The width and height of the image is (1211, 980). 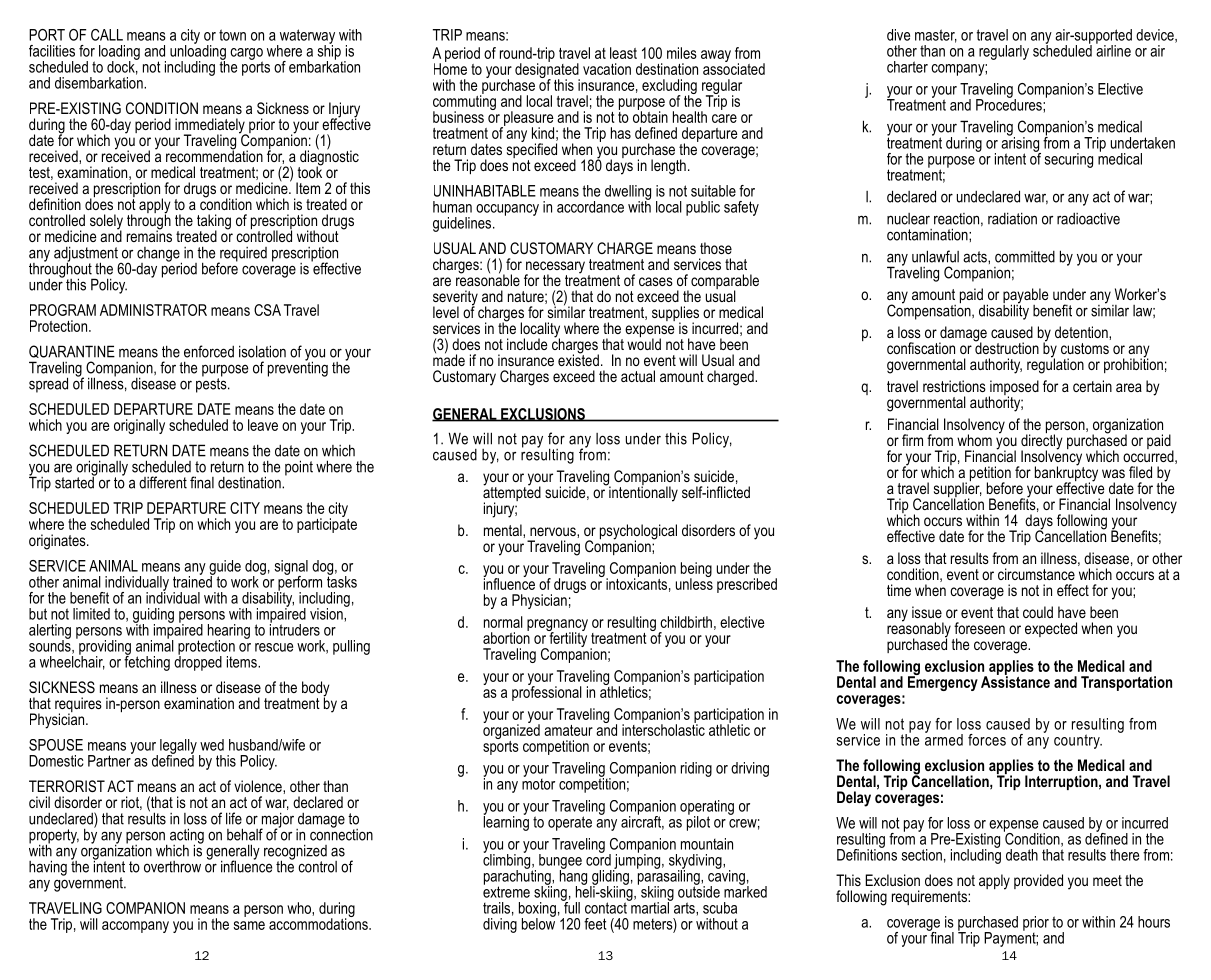 What do you see at coordinates (512, 494) in the image?
I see `attempted` at bounding box center [512, 494].
